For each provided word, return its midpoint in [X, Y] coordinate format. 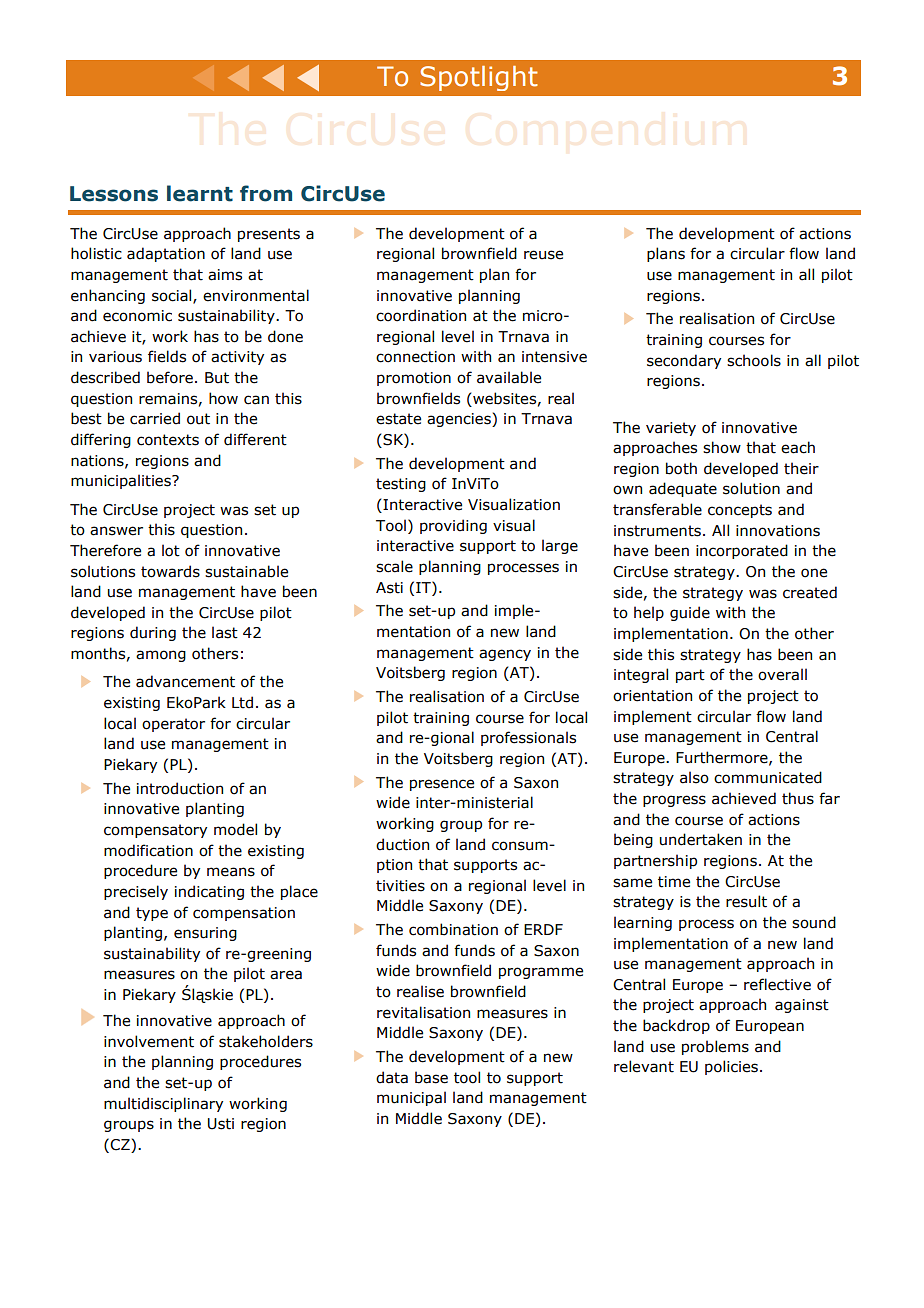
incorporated [742, 551]
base [431, 1077]
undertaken [701, 839]
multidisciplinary [163, 1104]
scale [394, 566]
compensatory [155, 831]
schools [754, 360]
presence [442, 785]
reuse [543, 255]
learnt [200, 193]
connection [415, 357]
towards [170, 571]
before [170, 377]
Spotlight [479, 78]
